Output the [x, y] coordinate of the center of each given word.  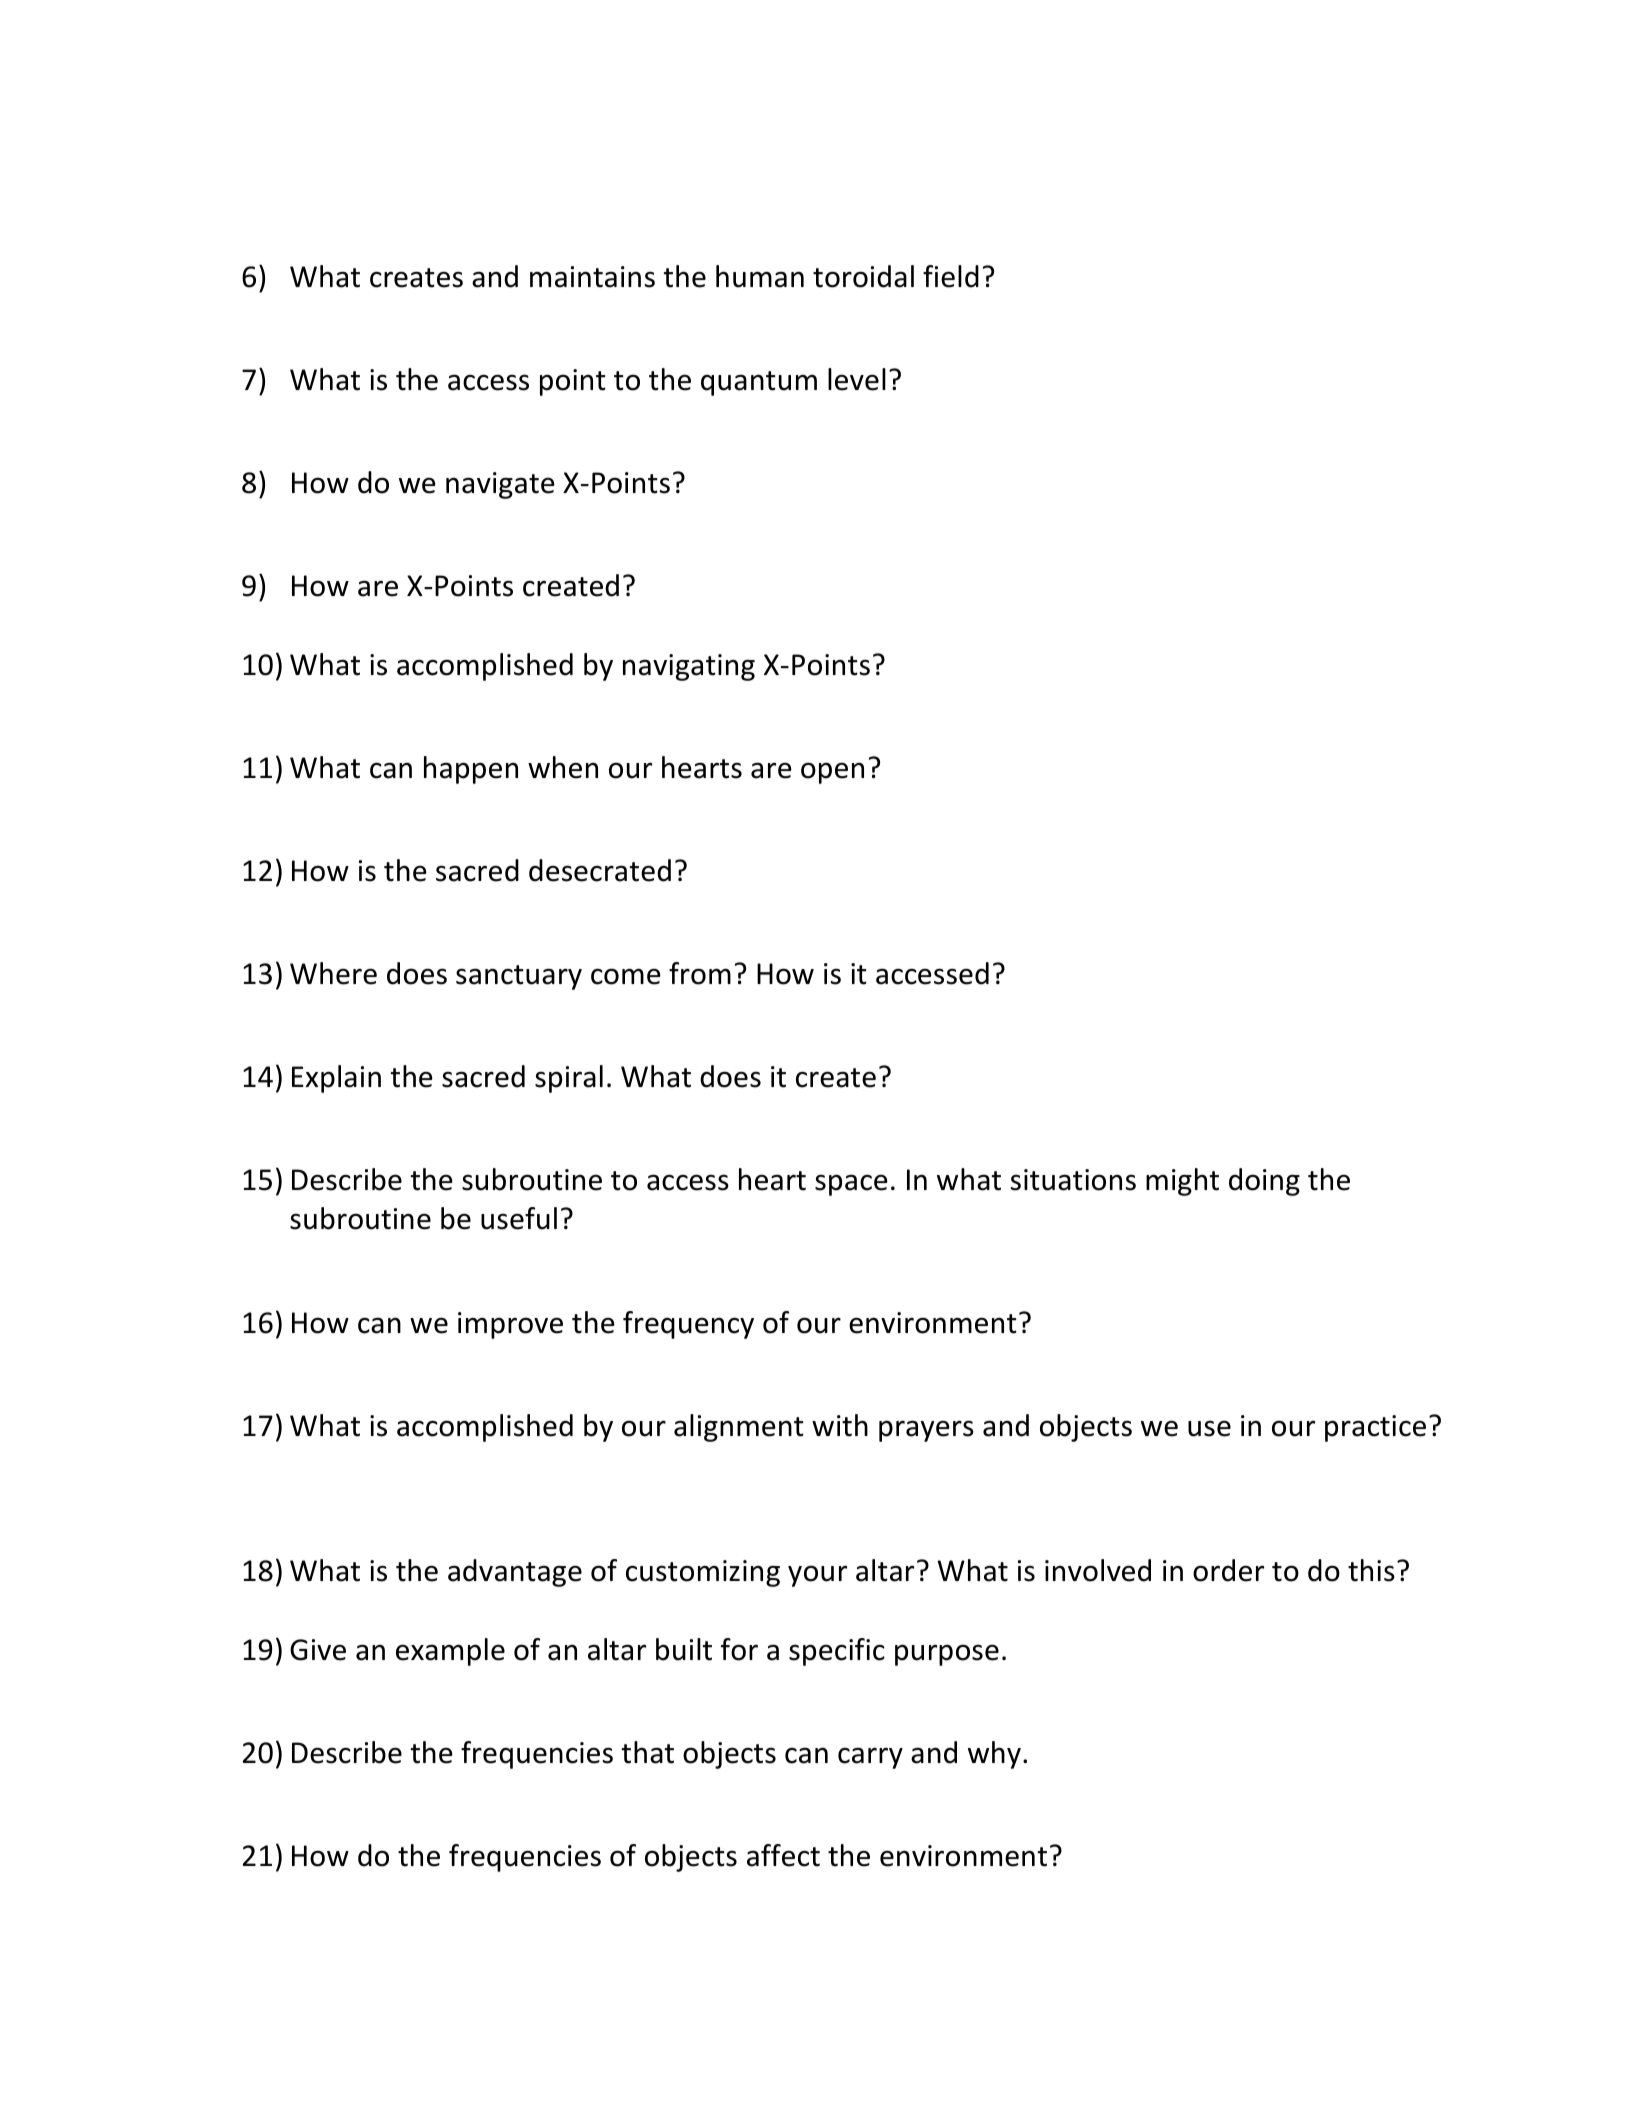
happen [471, 770]
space [851, 1185]
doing [1264, 1182]
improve [510, 1325]
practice [1375, 1428]
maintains [592, 277]
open [832, 773]
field [951, 276]
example [450, 1652]
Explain [336, 1079]
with [840, 1425]
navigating [689, 667]
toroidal [863, 276]
